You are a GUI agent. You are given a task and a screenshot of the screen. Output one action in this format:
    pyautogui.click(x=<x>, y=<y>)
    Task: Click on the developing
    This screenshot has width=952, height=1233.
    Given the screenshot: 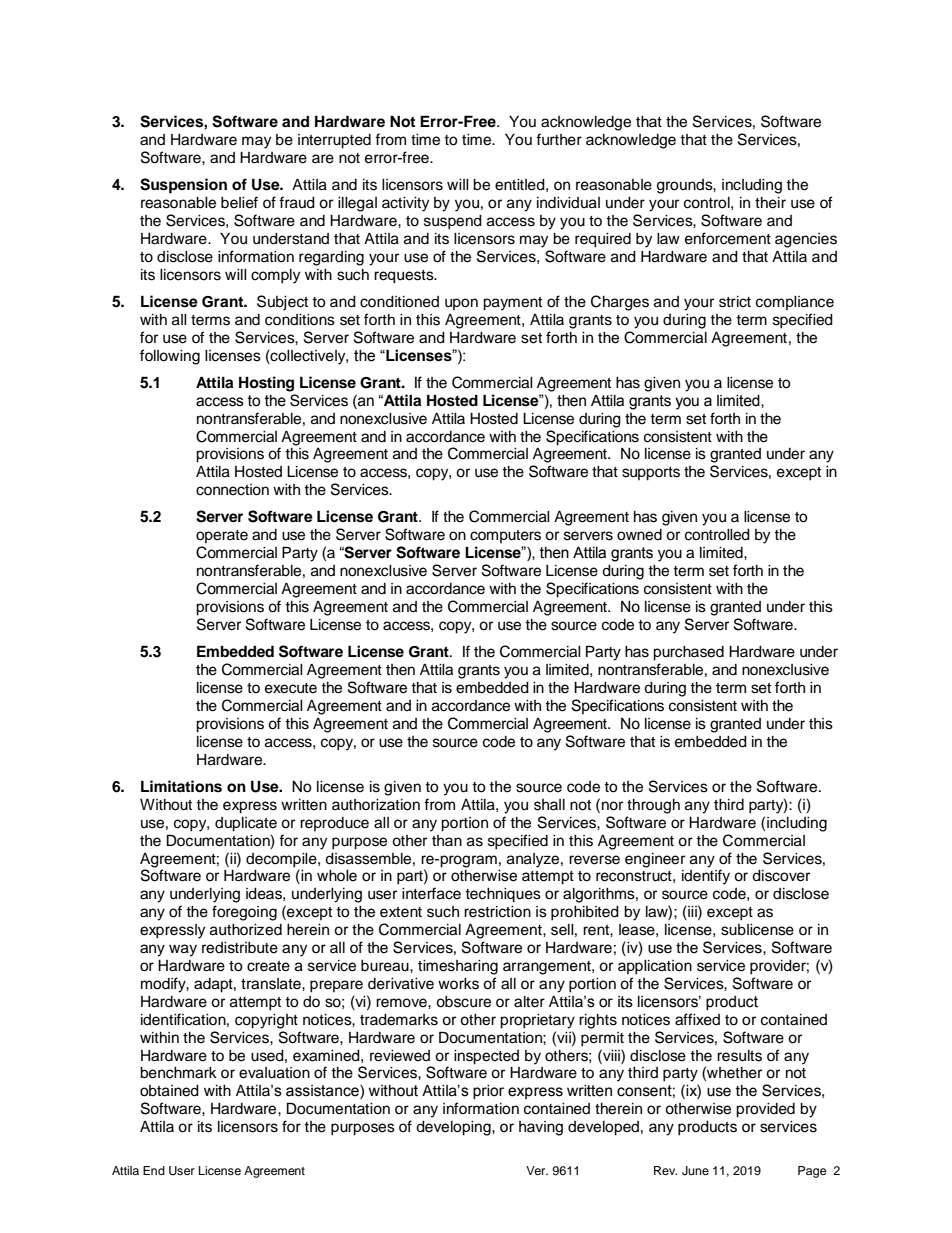 What is the action you would take?
    pyautogui.click(x=454, y=1128)
